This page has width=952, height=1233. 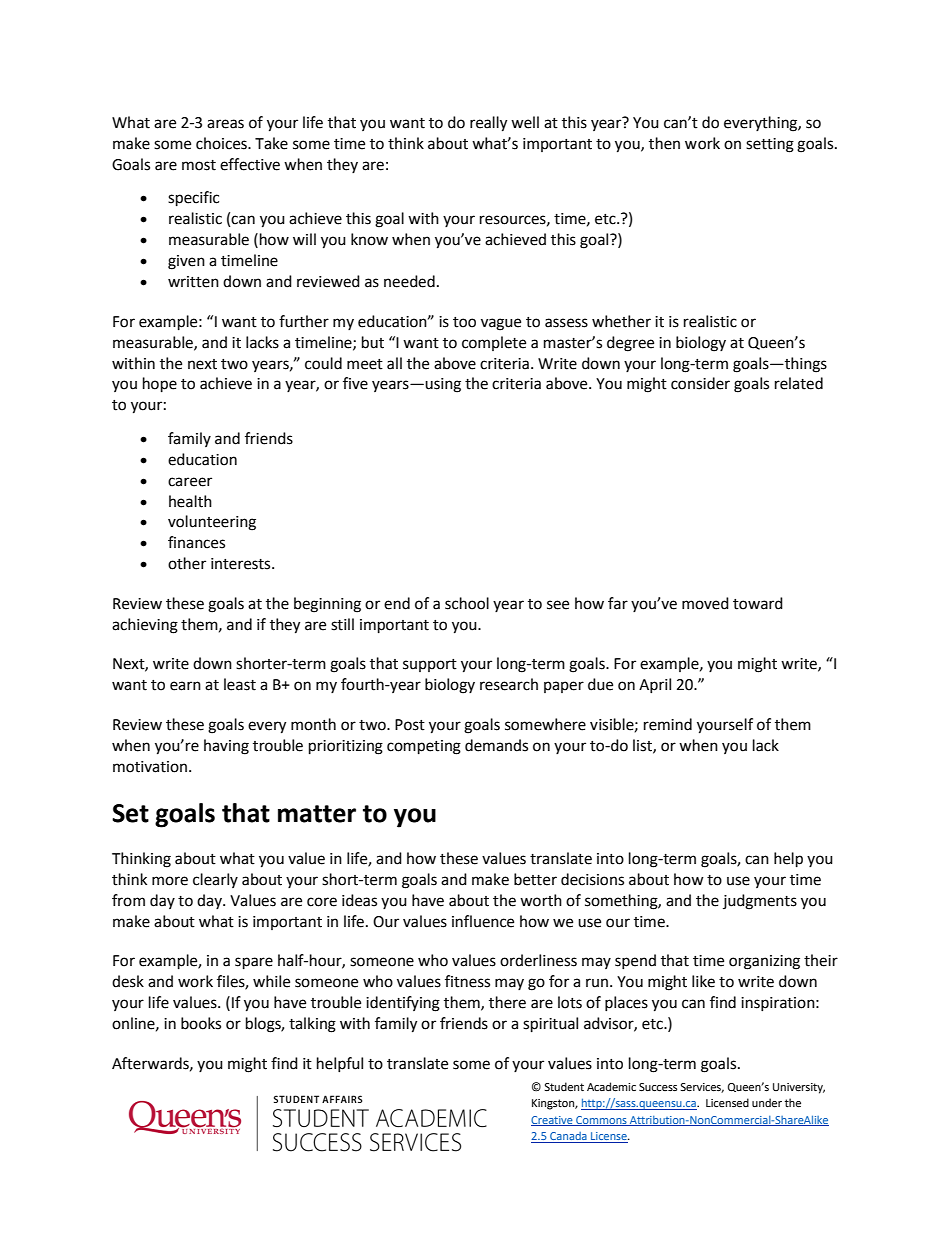 I want to click on really, so click(x=488, y=124).
